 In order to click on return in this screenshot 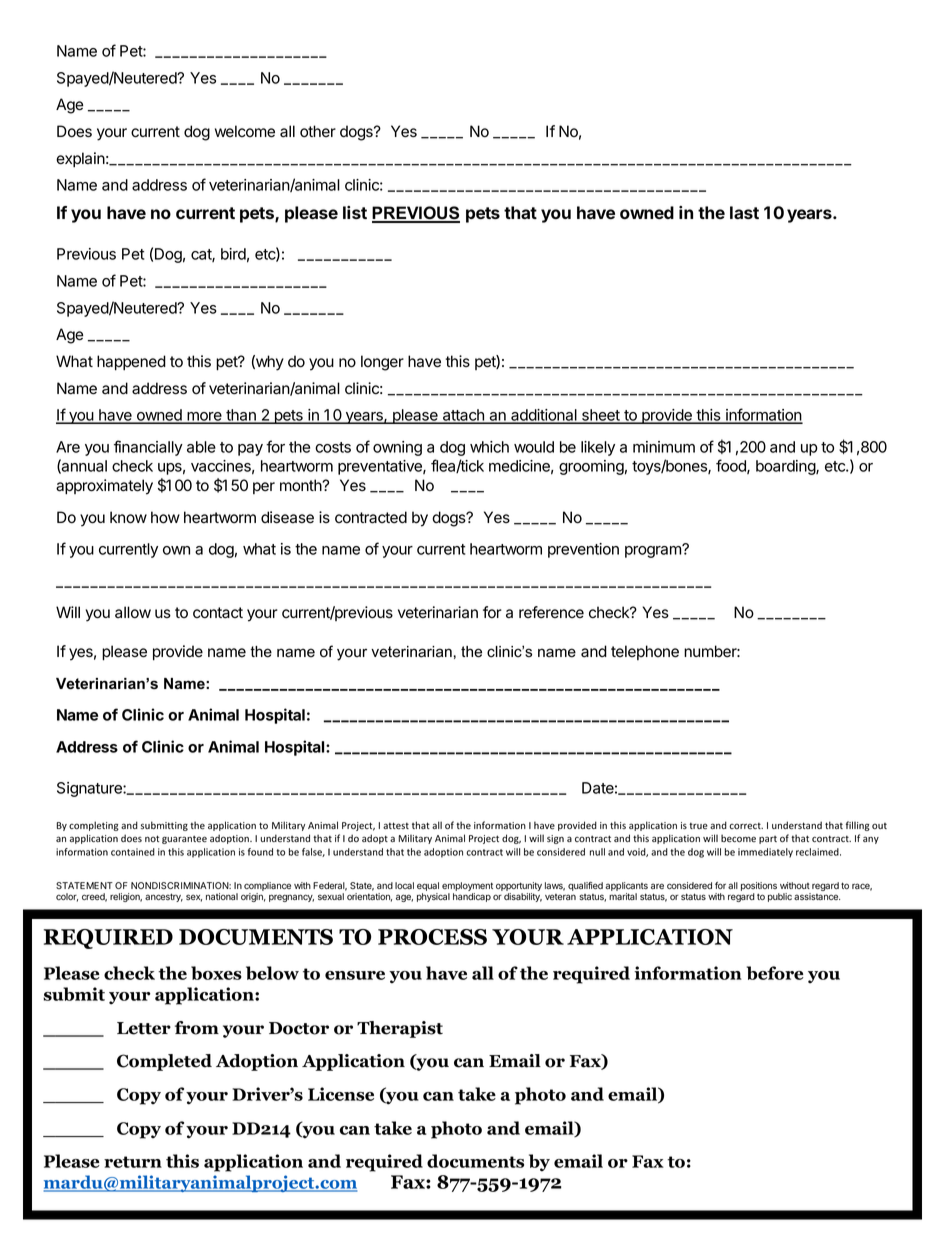, I will do `click(133, 1162)`.
